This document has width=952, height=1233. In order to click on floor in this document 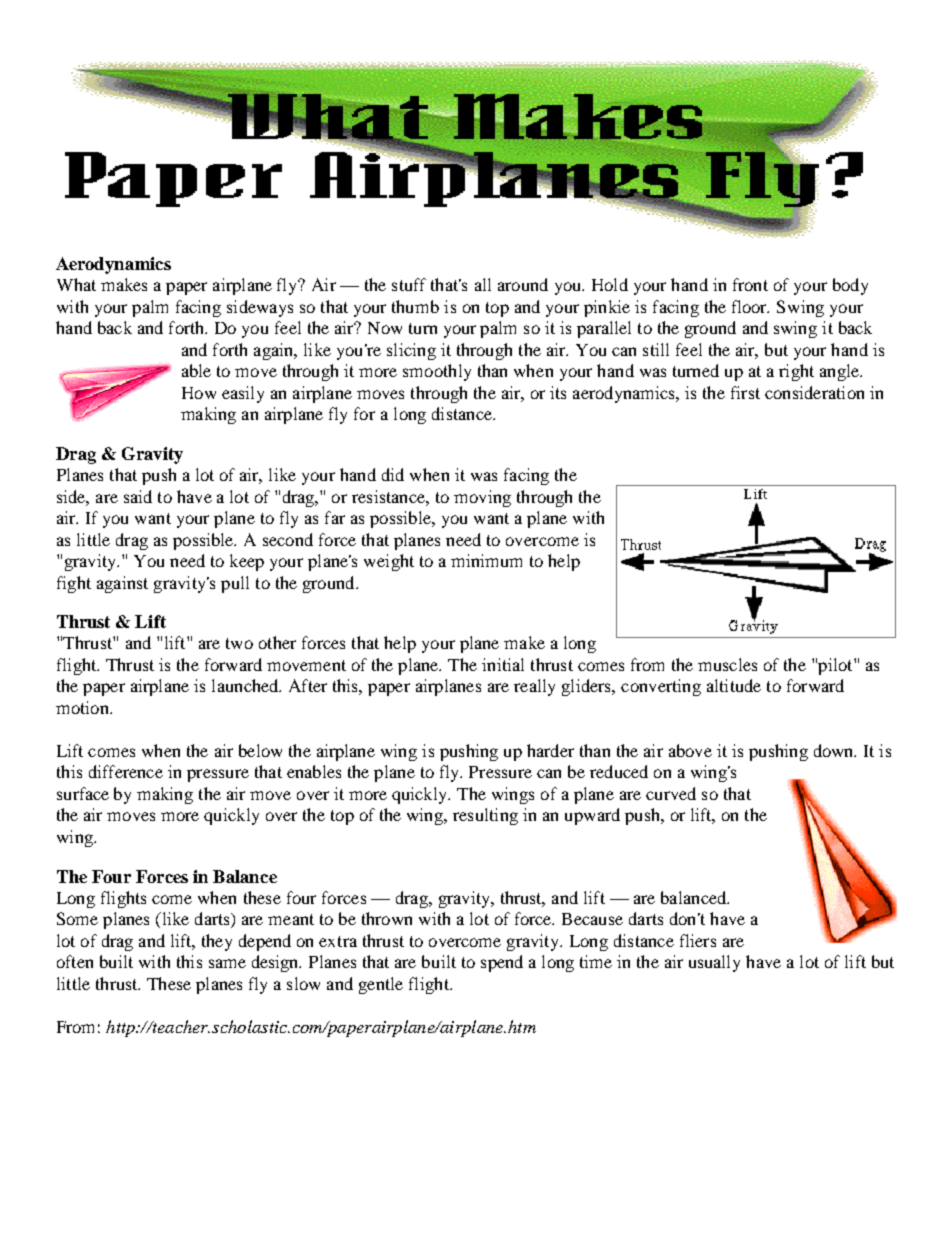, I will do `click(750, 306)`.
